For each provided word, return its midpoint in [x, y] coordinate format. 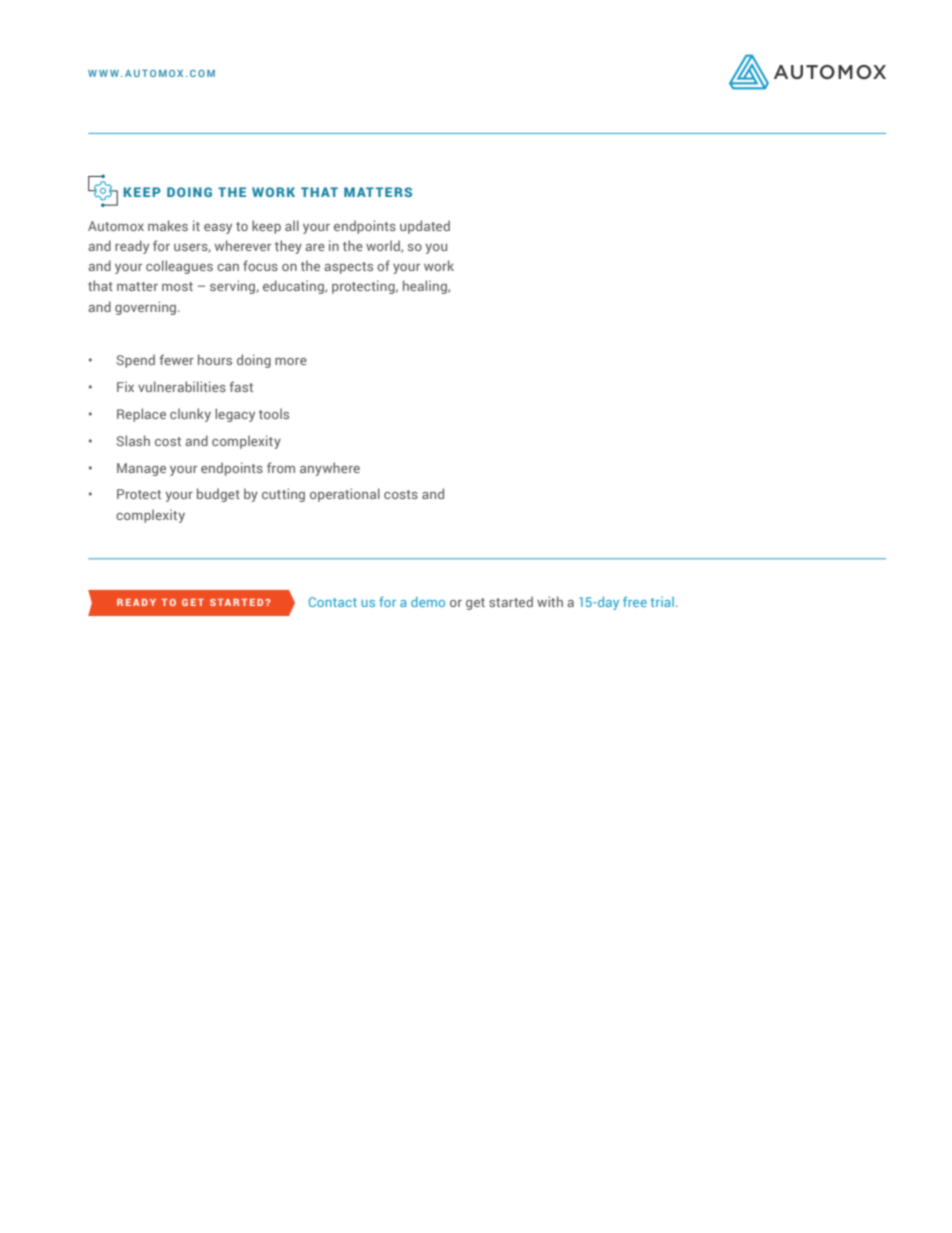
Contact [333, 602]
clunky [190, 415]
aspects [348, 268]
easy [218, 229]
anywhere [330, 469]
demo [428, 601]
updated [425, 227]
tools [274, 413]
